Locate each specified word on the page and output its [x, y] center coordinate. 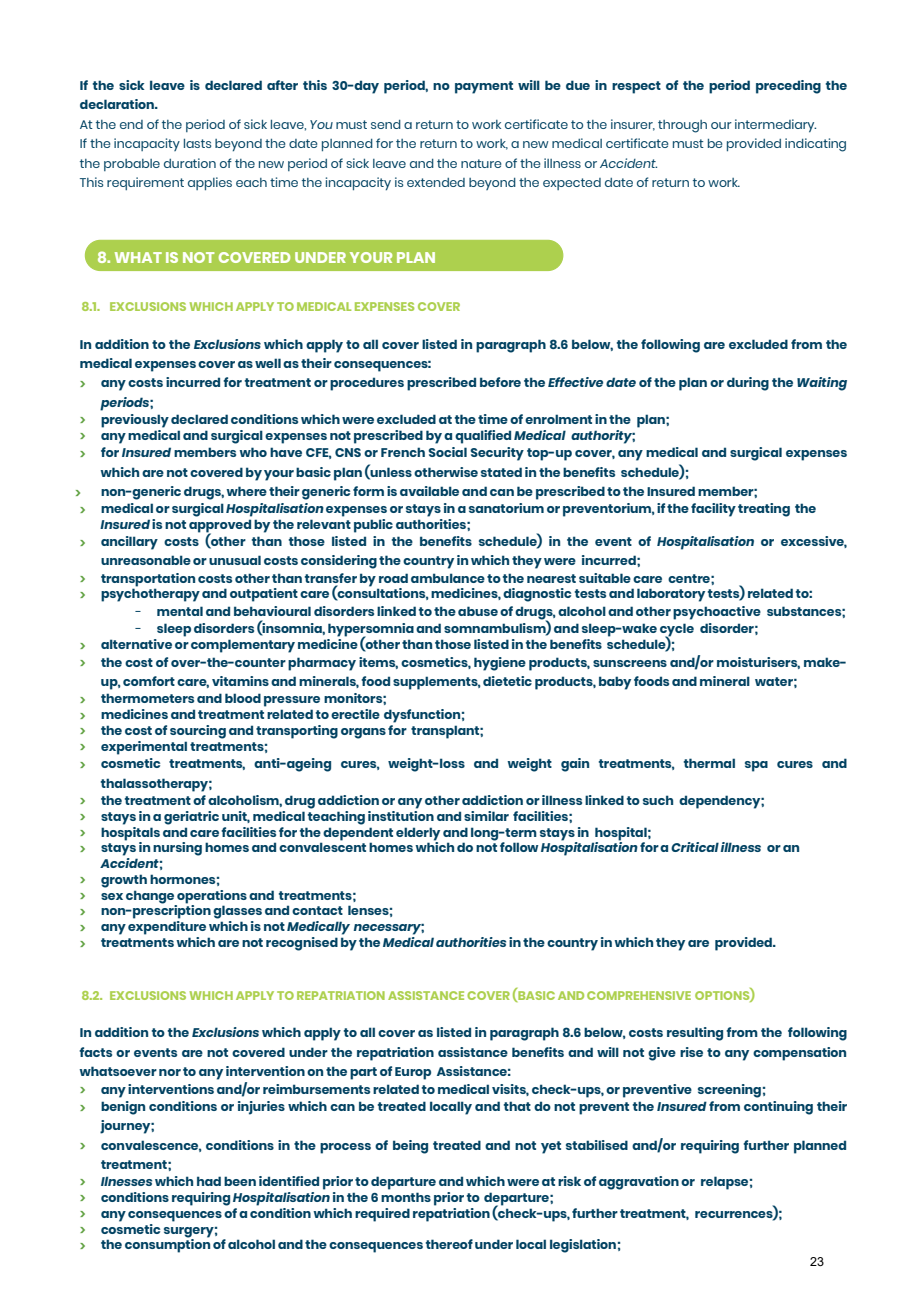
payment [484, 87]
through [682, 126]
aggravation [639, 1183]
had [209, 1181]
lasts [197, 143]
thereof [449, 1244]
